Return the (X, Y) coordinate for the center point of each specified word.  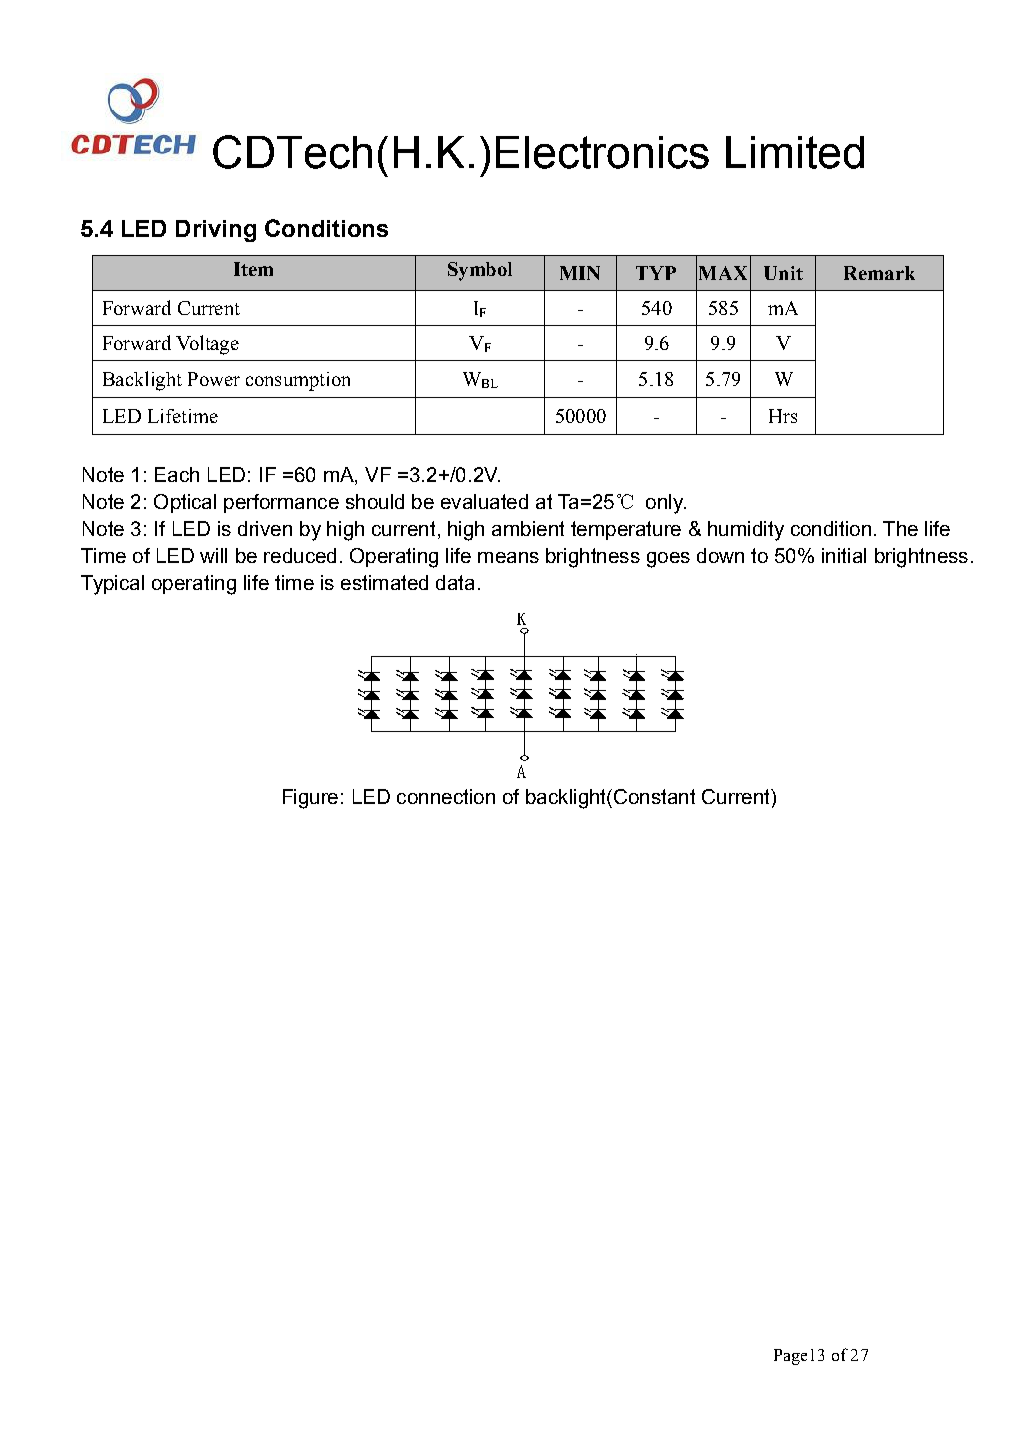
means (508, 557)
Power (214, 379)
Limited (795, 152)
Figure (310, 799)
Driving (216, 231)
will (213, 555)
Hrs (783, 416)
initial (844, 555)
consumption (298, 381)
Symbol (480, 271)
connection (446, 796)
